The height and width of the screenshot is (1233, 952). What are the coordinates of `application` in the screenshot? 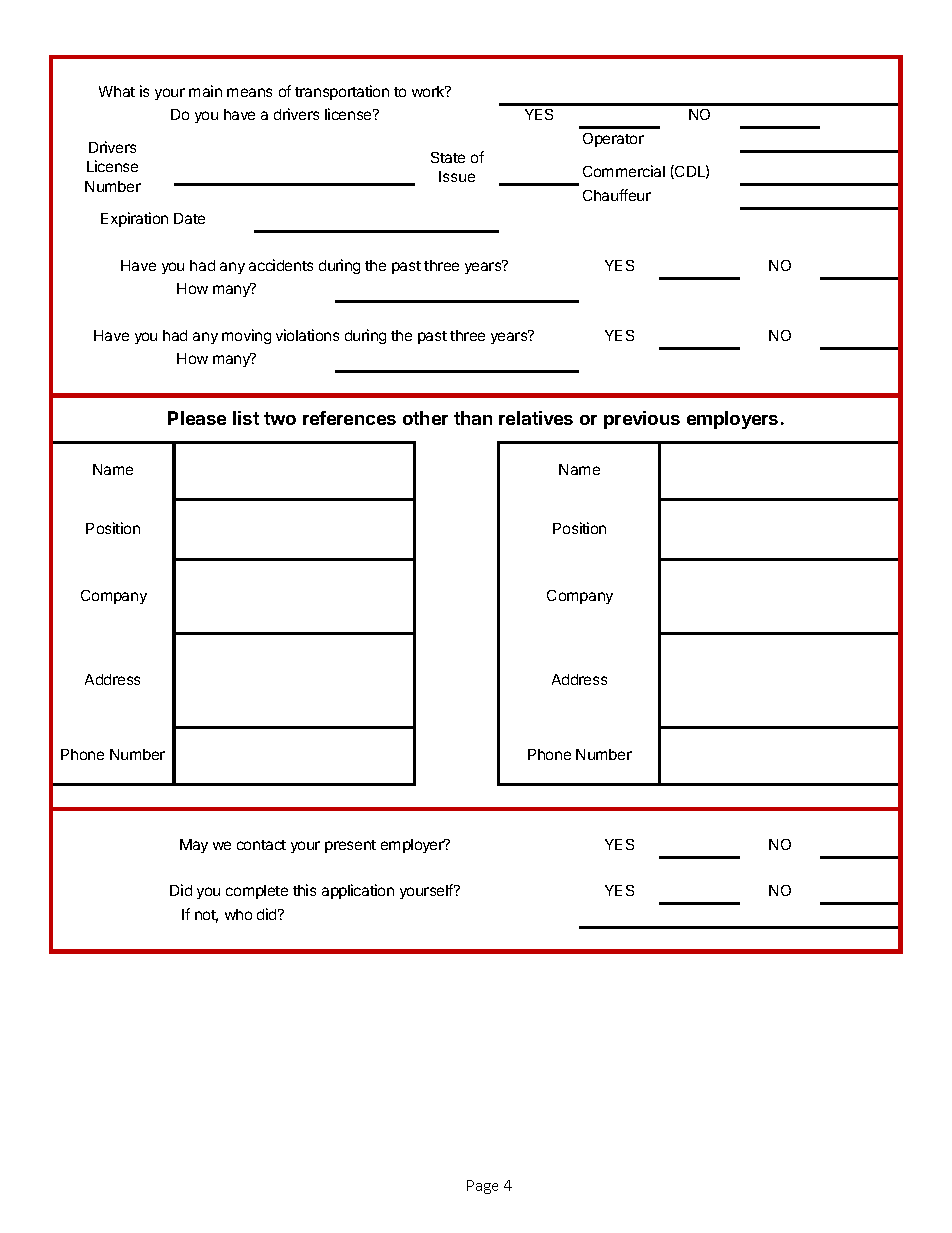 It's located at (358, 891).
